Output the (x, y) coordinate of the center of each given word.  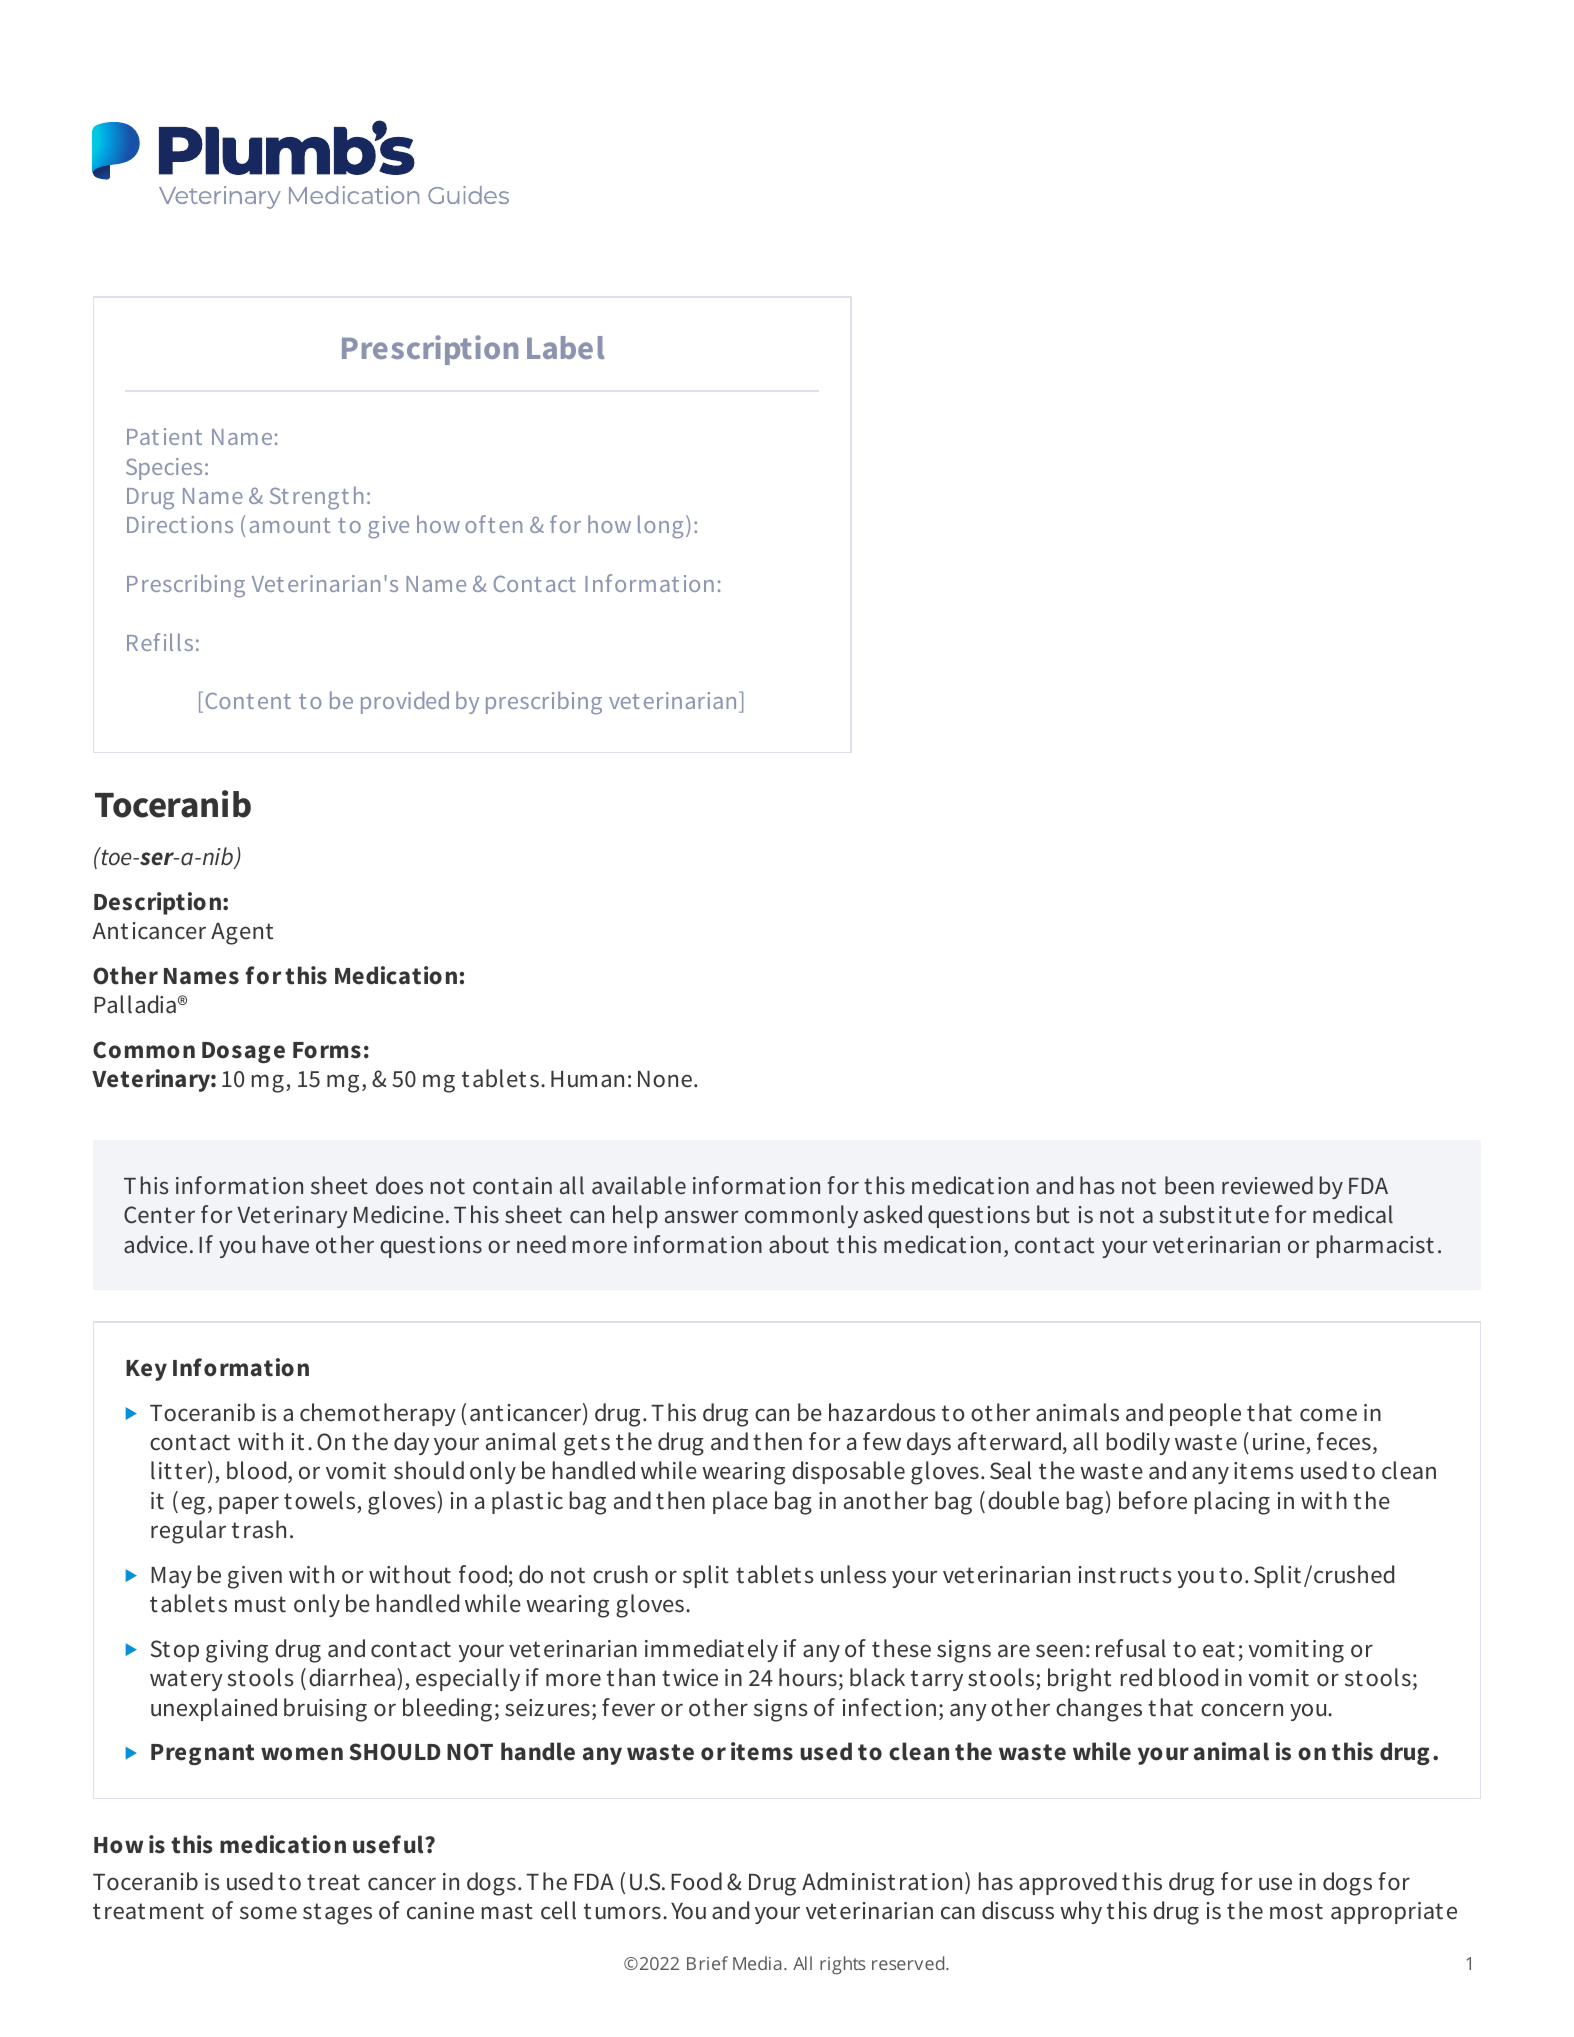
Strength (316, 498)
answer (702, 1217)
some (268, 1913)
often (493, 524)
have (286, 1244)
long (660, 527)
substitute (1214, 1214)
